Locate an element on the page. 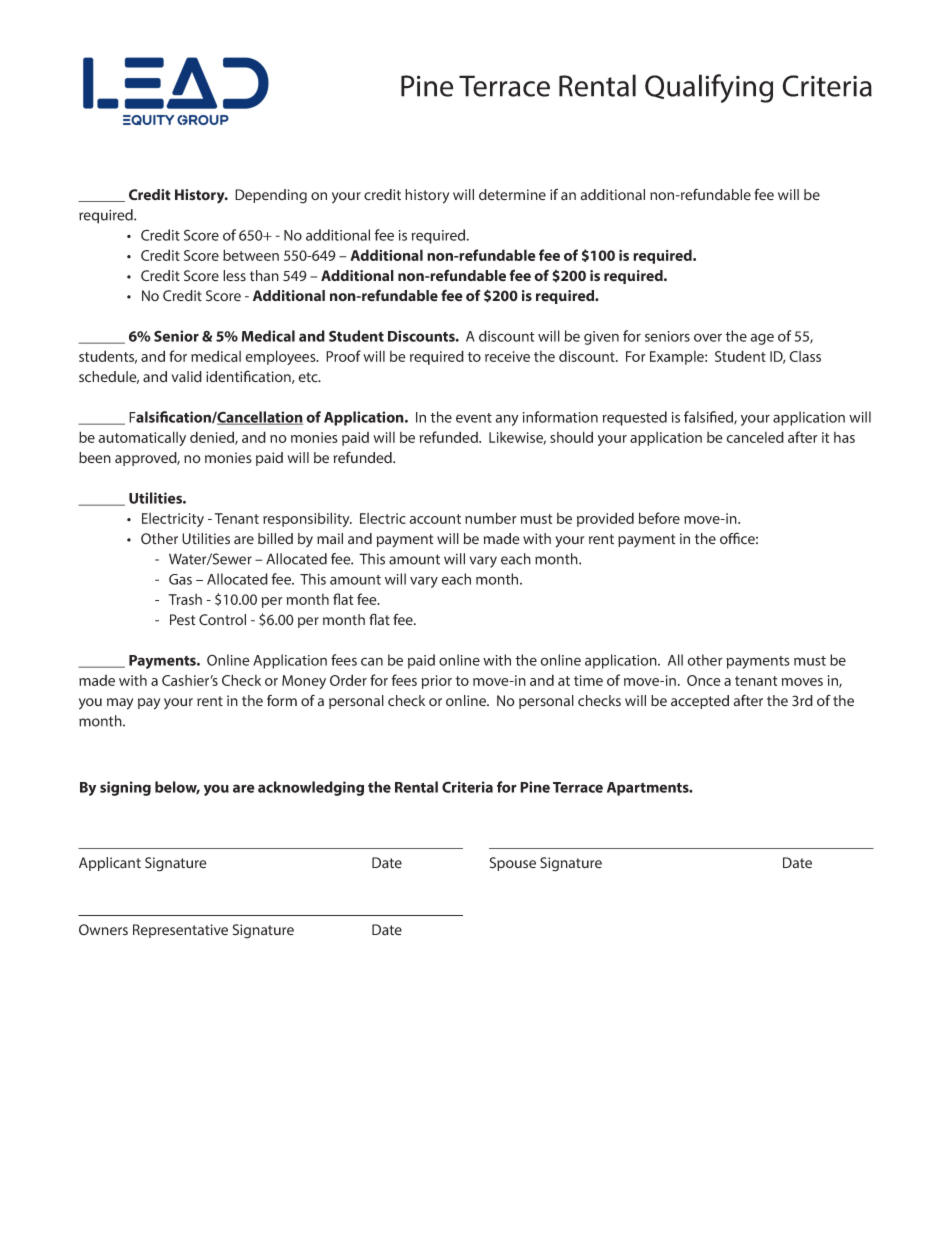  Spouse is located at coordinates (513, 864).
